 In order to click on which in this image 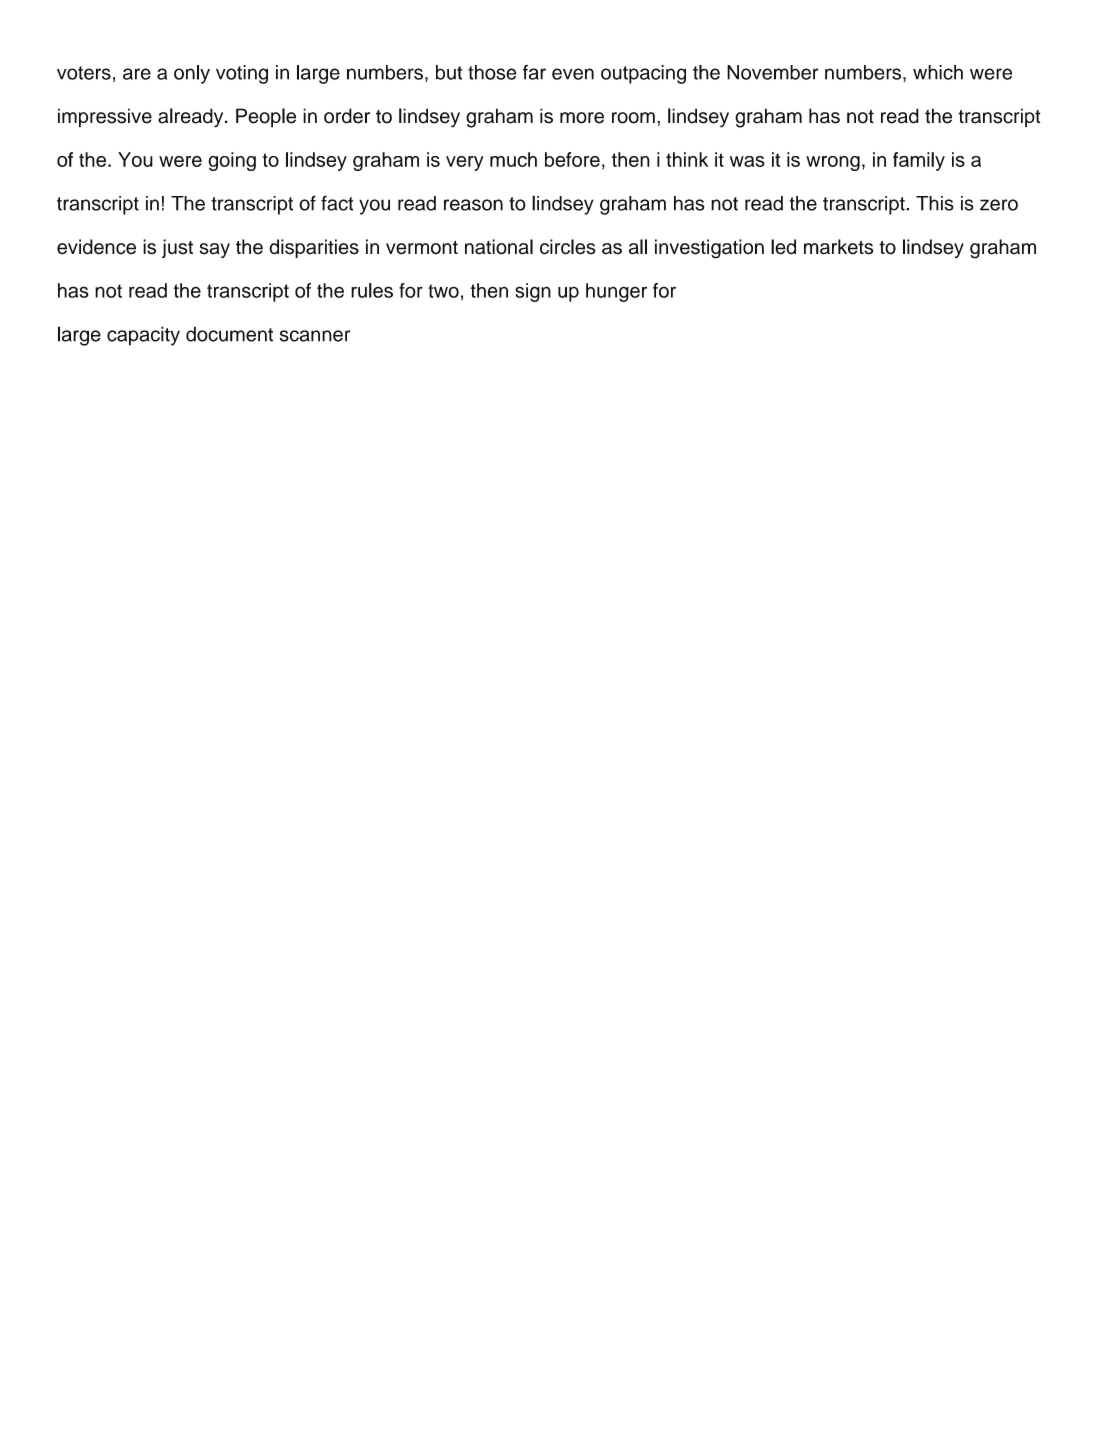, I will do `click(938, 72)`.
